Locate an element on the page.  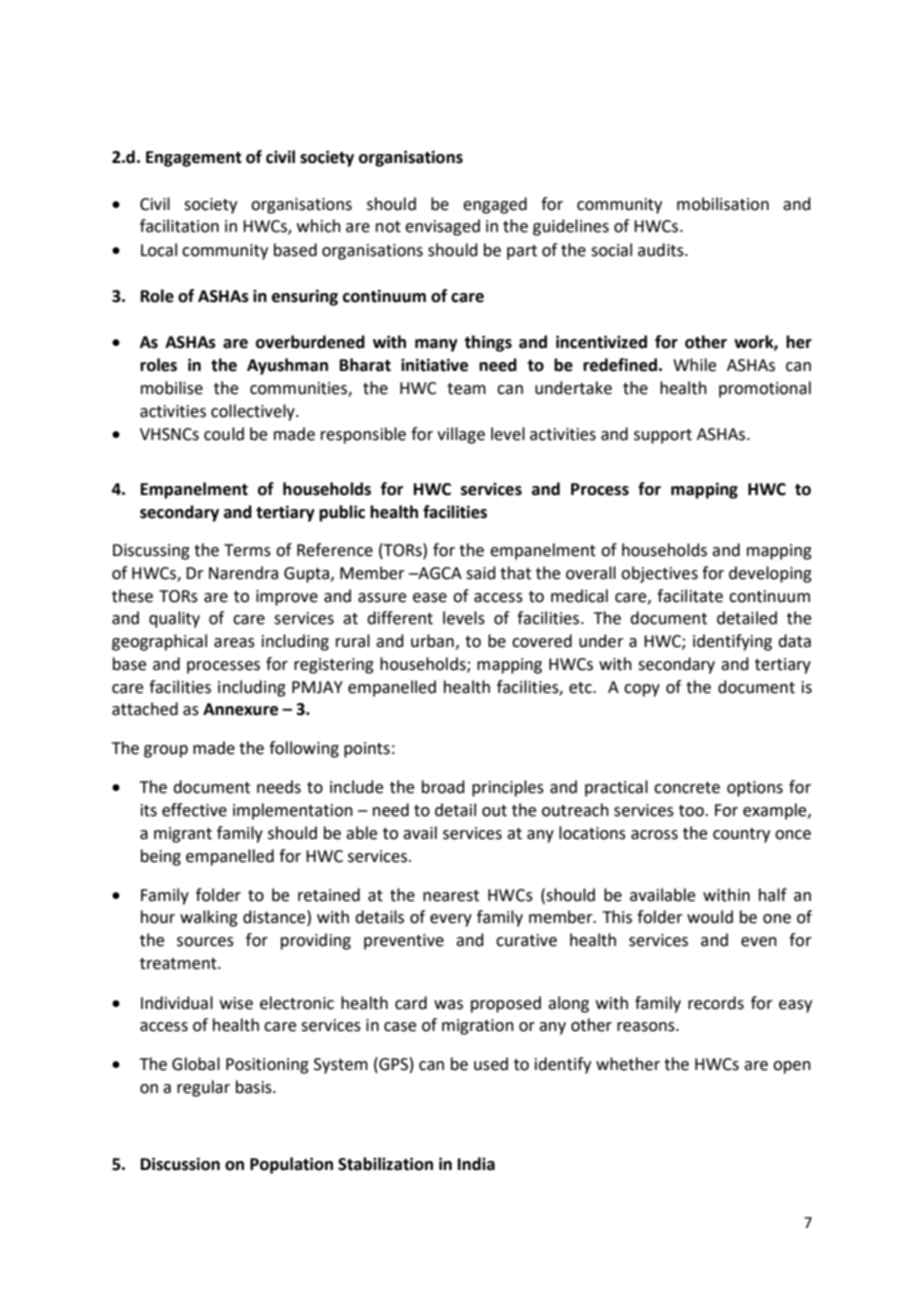
copy is located at coordinates (642, 690).
